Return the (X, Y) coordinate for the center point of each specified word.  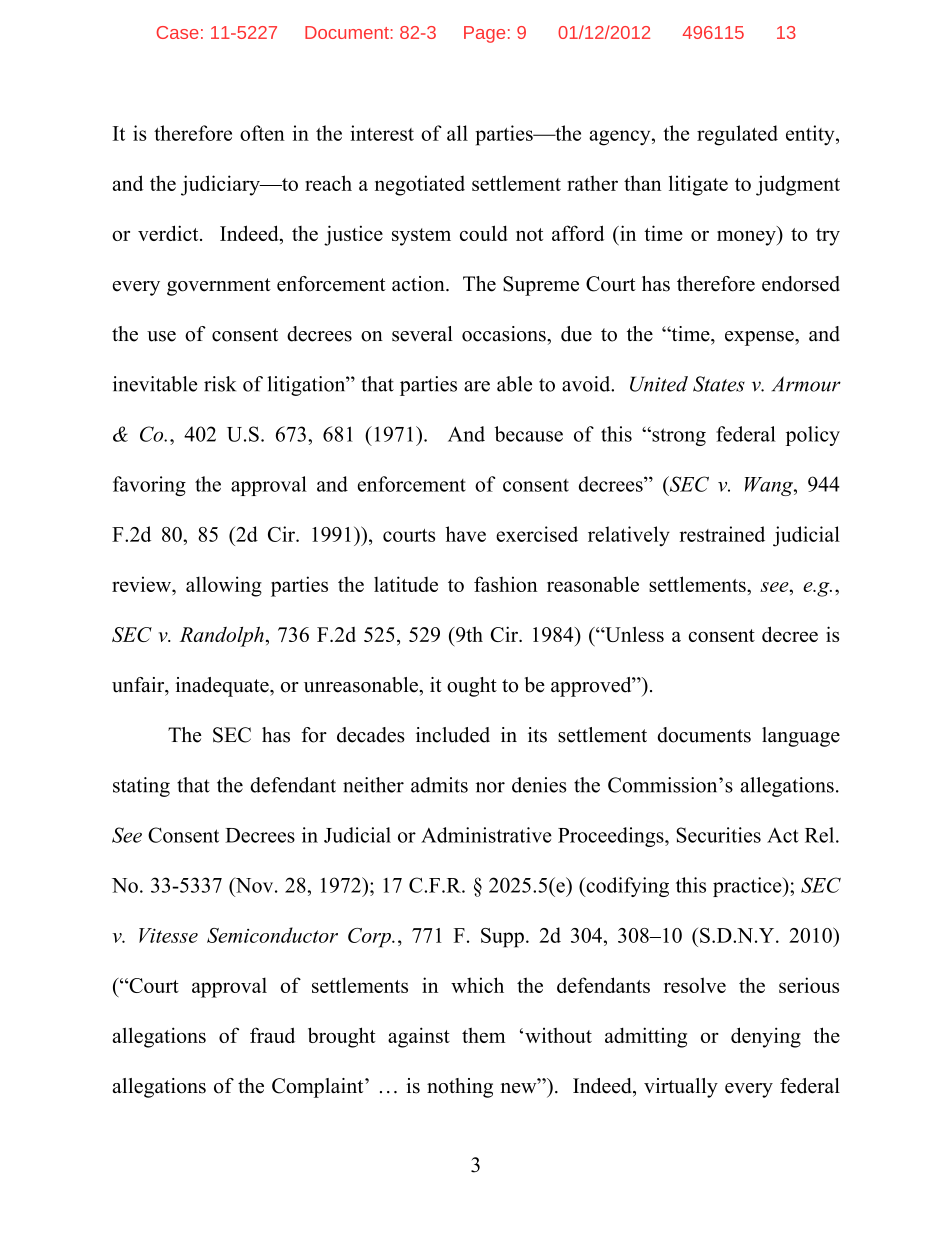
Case (178, 32)
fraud (272, 1035)
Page (484, 34)
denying (766, 1037)
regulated (737, 135)
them (483, 1035)
